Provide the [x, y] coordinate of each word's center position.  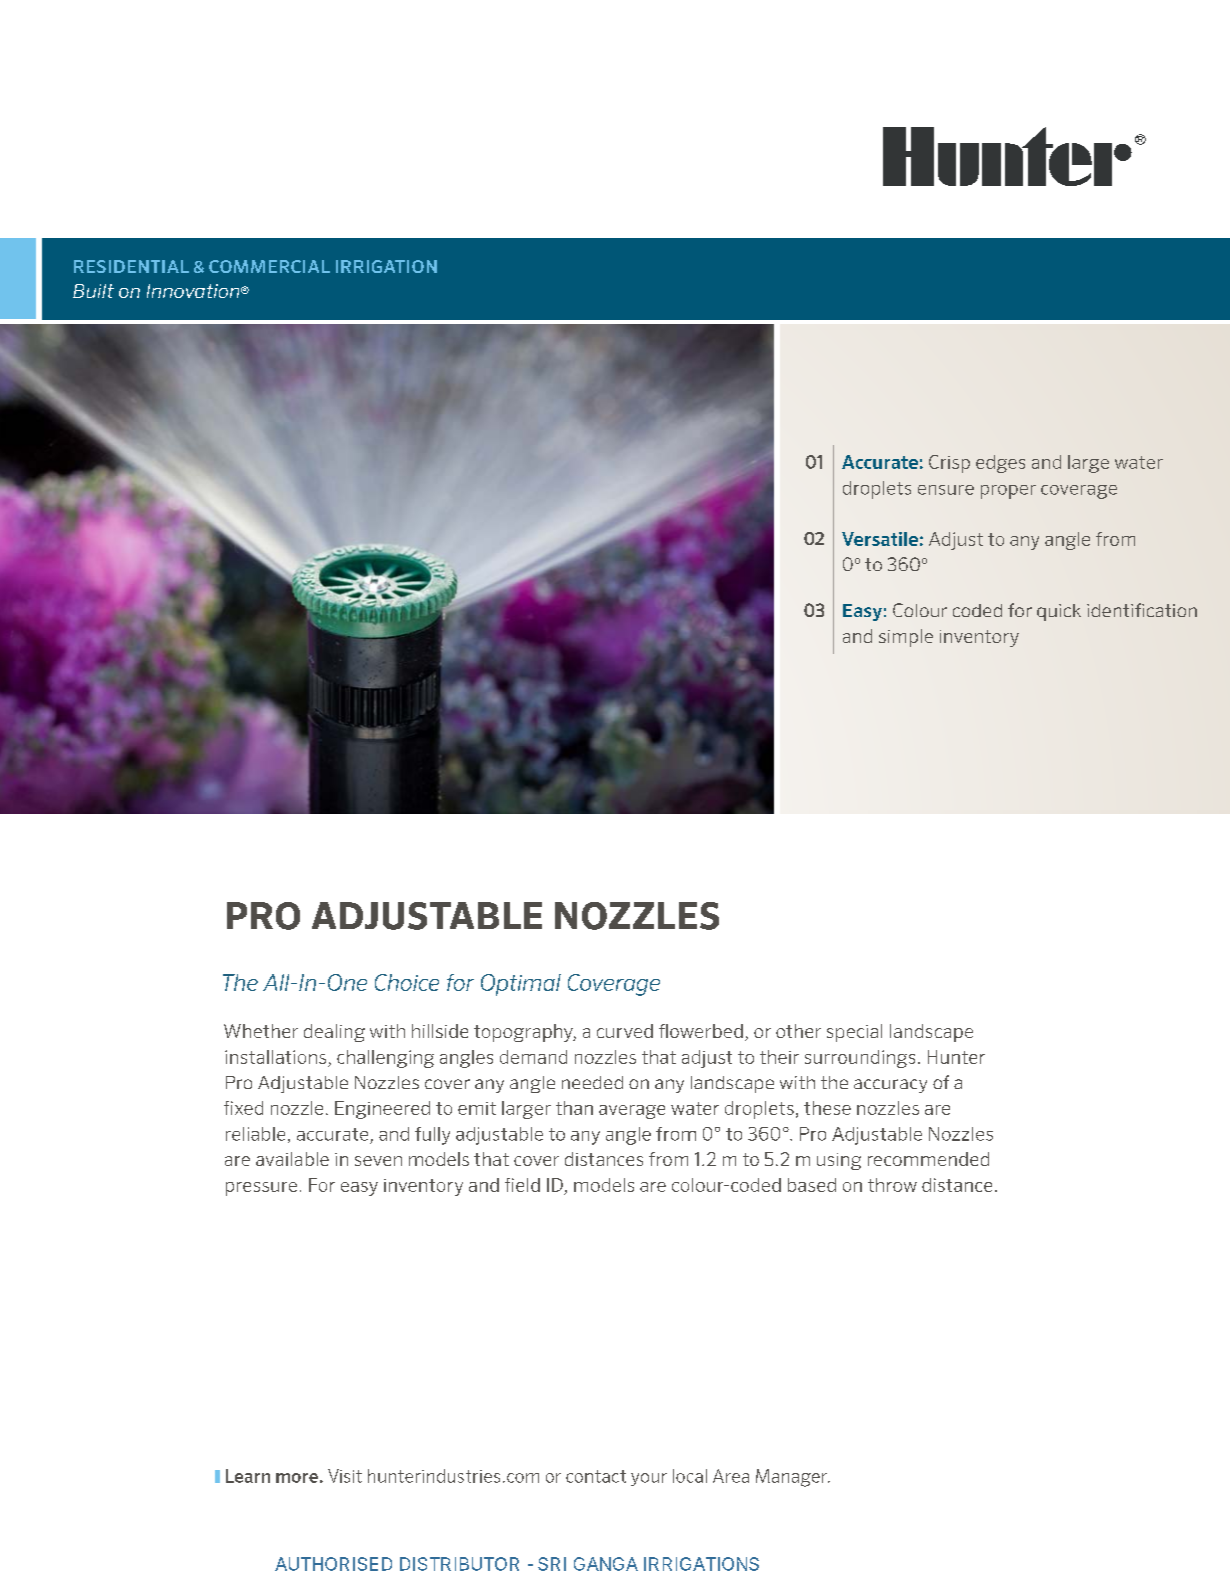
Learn [248, 1476]
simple [906, 638]
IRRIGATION [386, 266]
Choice [407, 982]
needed [592, 1082]
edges [1000, 464]
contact [596, 1476]
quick [1059, 612]
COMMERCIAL [269, 266]
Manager [792, 1478]
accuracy [890, 1086]
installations [275, 1057]
